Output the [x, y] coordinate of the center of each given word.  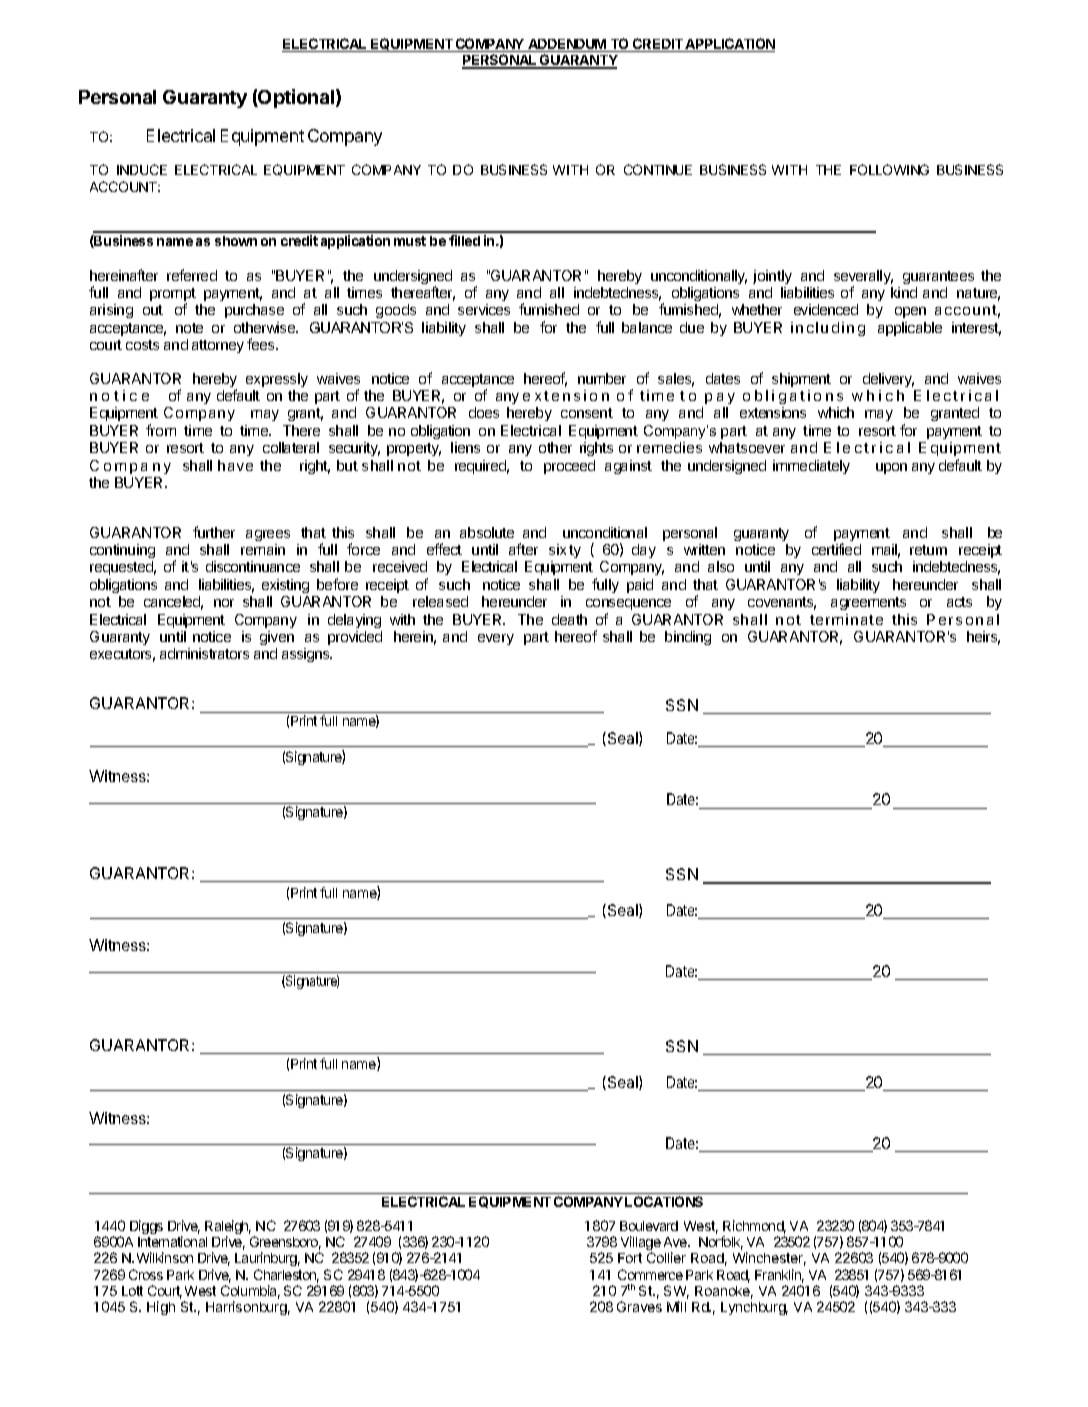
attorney [218, 346]
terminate [846, 619]
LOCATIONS [664, 1201]
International [172, 1241]
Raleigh [228, 1228]
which [836, 412]
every [496, 639]
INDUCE [142, 169]
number [602, 378]
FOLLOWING [889, 169]
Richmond [754, 1227]
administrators [204, 653]
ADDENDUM [567, 45]
